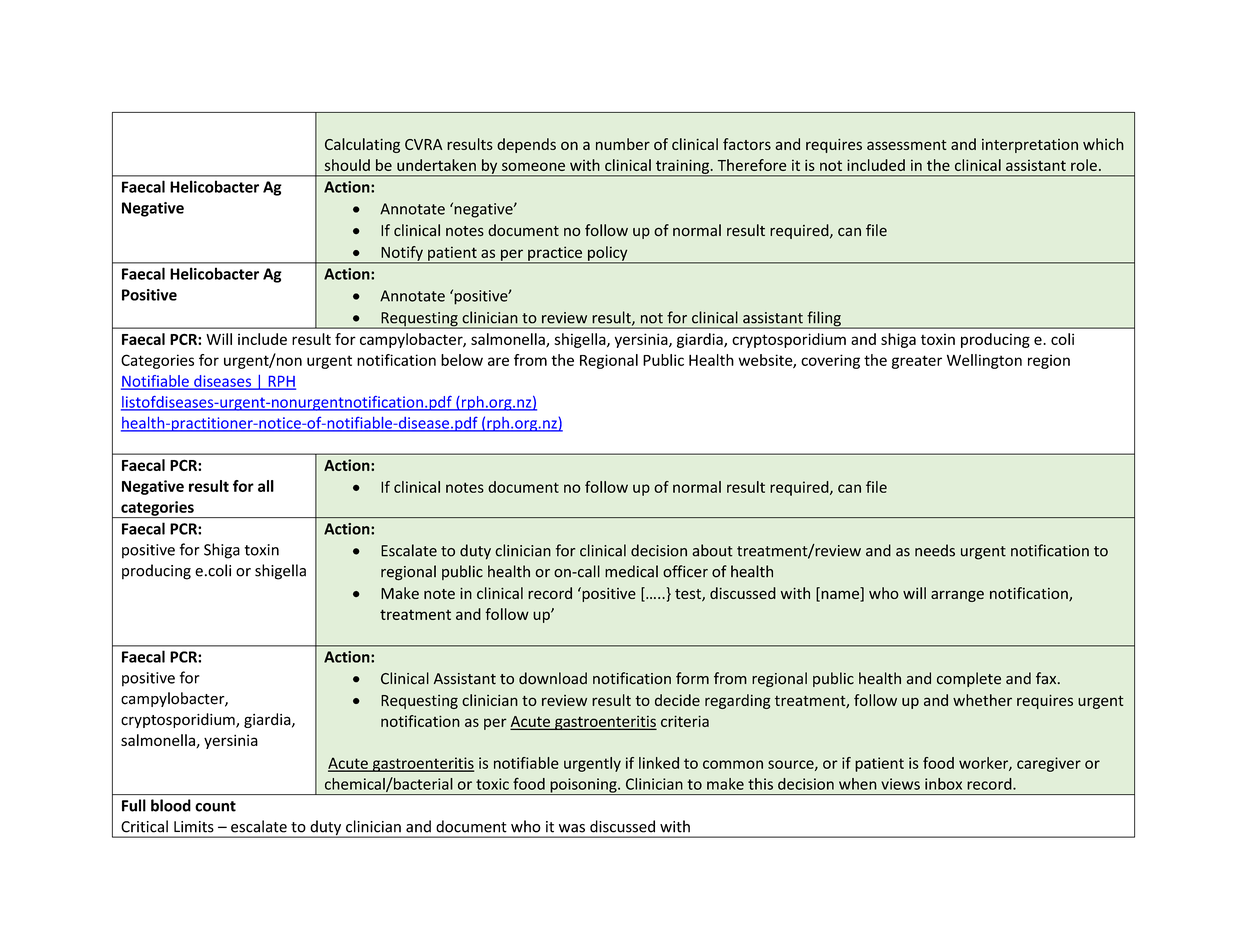  I want to click on below, so click(462, 360).
